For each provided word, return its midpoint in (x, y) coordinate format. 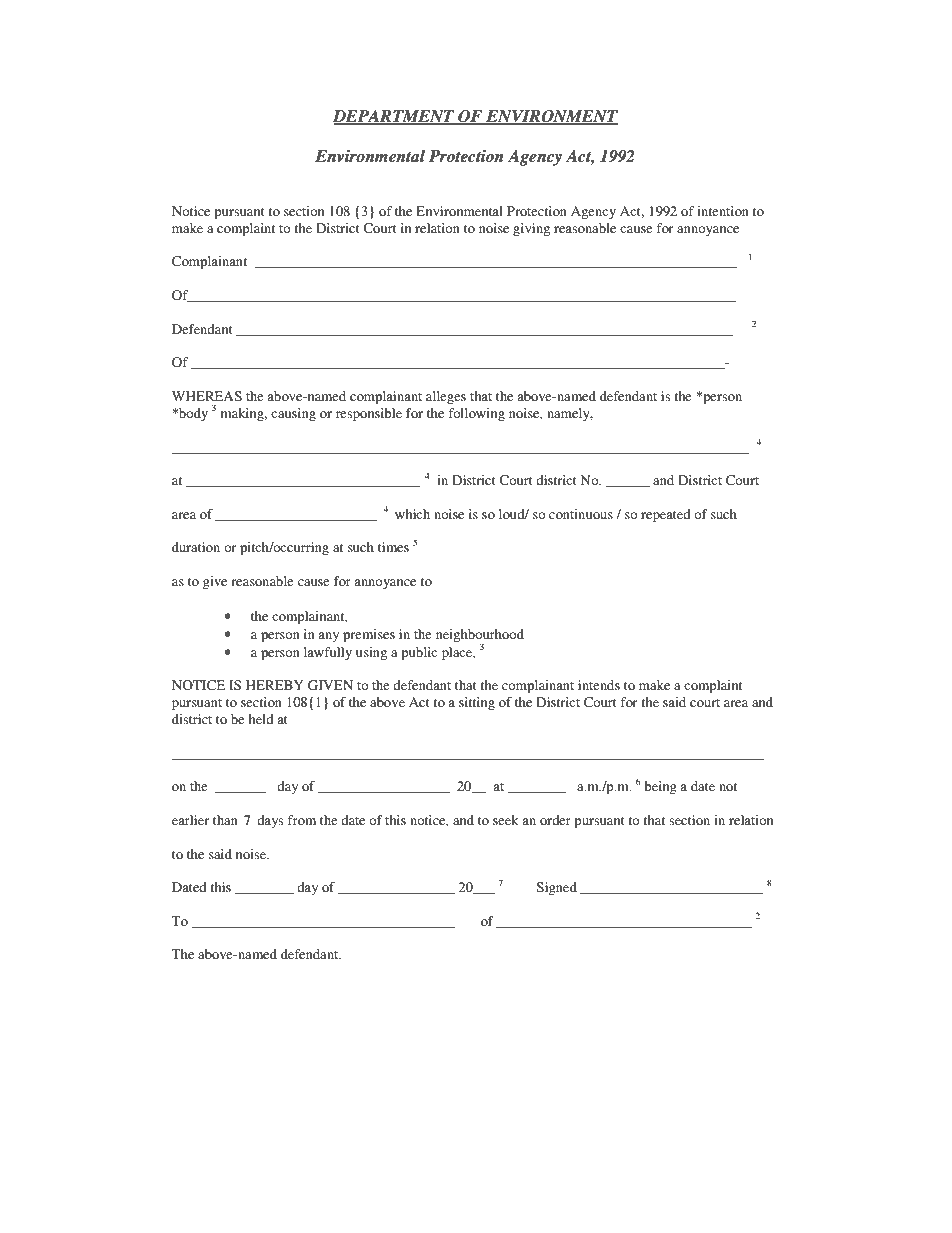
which (412, 514)
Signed (557, 888)
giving (531, 229)
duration (196, 547)
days (270, 821)
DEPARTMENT (395, 117)
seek (506, 820)
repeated (666, 515)
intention (723, 211)
